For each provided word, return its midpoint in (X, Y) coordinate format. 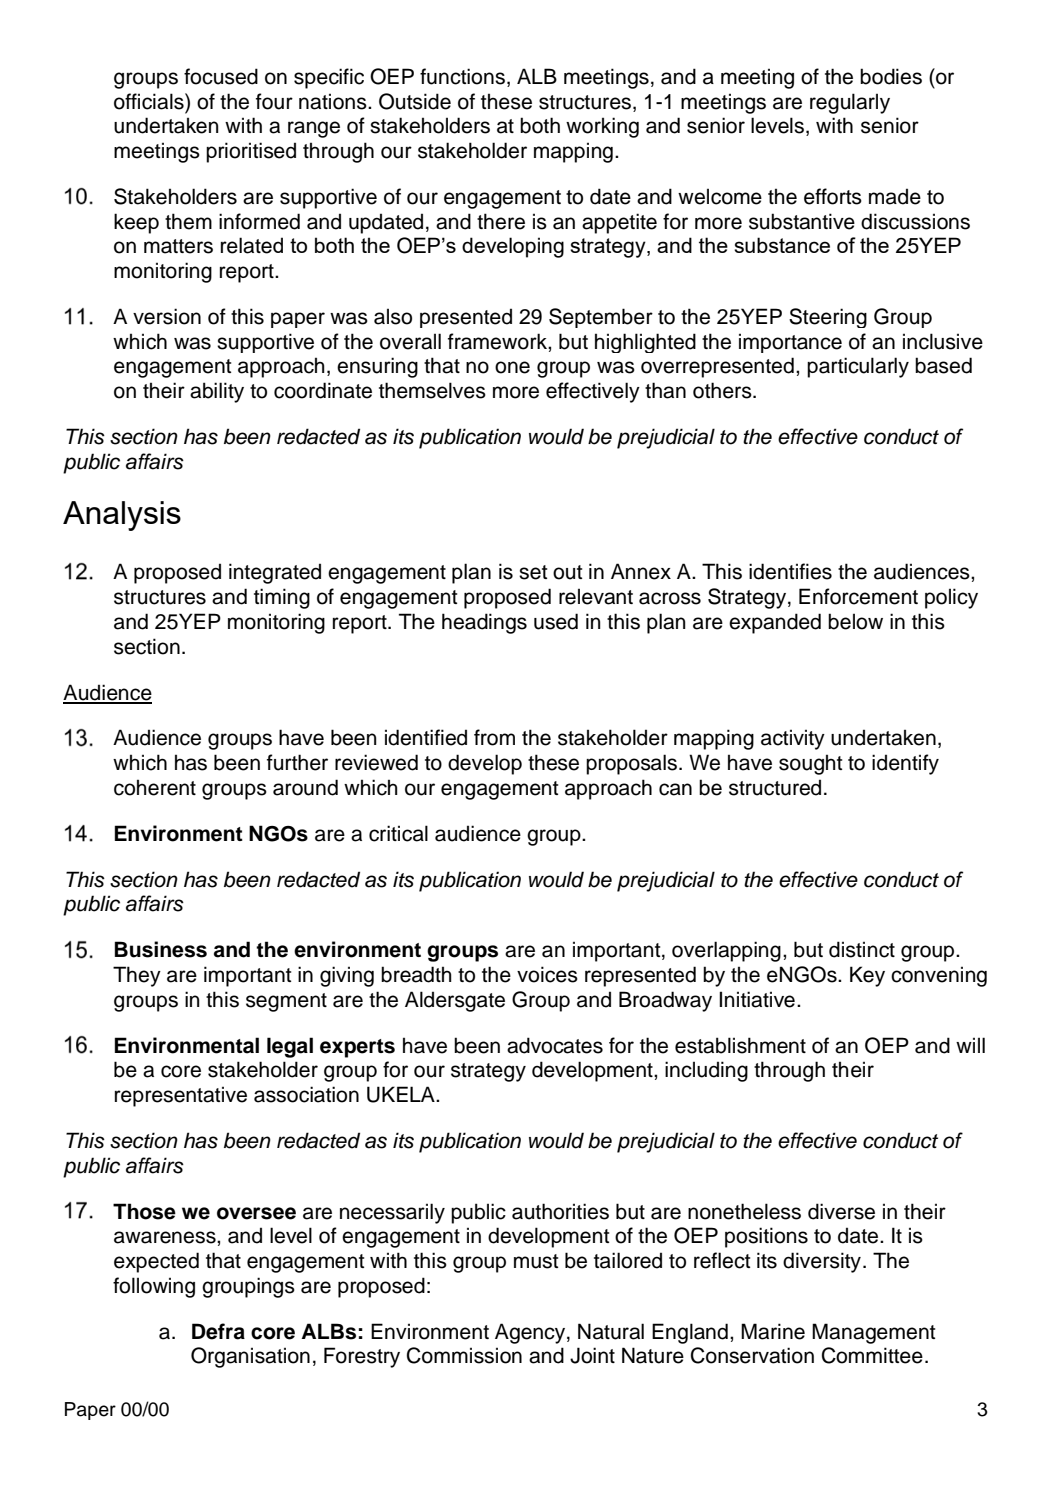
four (274, 101)
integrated (275, 573)
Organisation (250, 1357)
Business (161, 949)
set (533, 572)
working (602, 127)
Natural (611, 1331)
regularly (850, 103)
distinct (862, 949)
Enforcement (858, 596)
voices (547, 974)
